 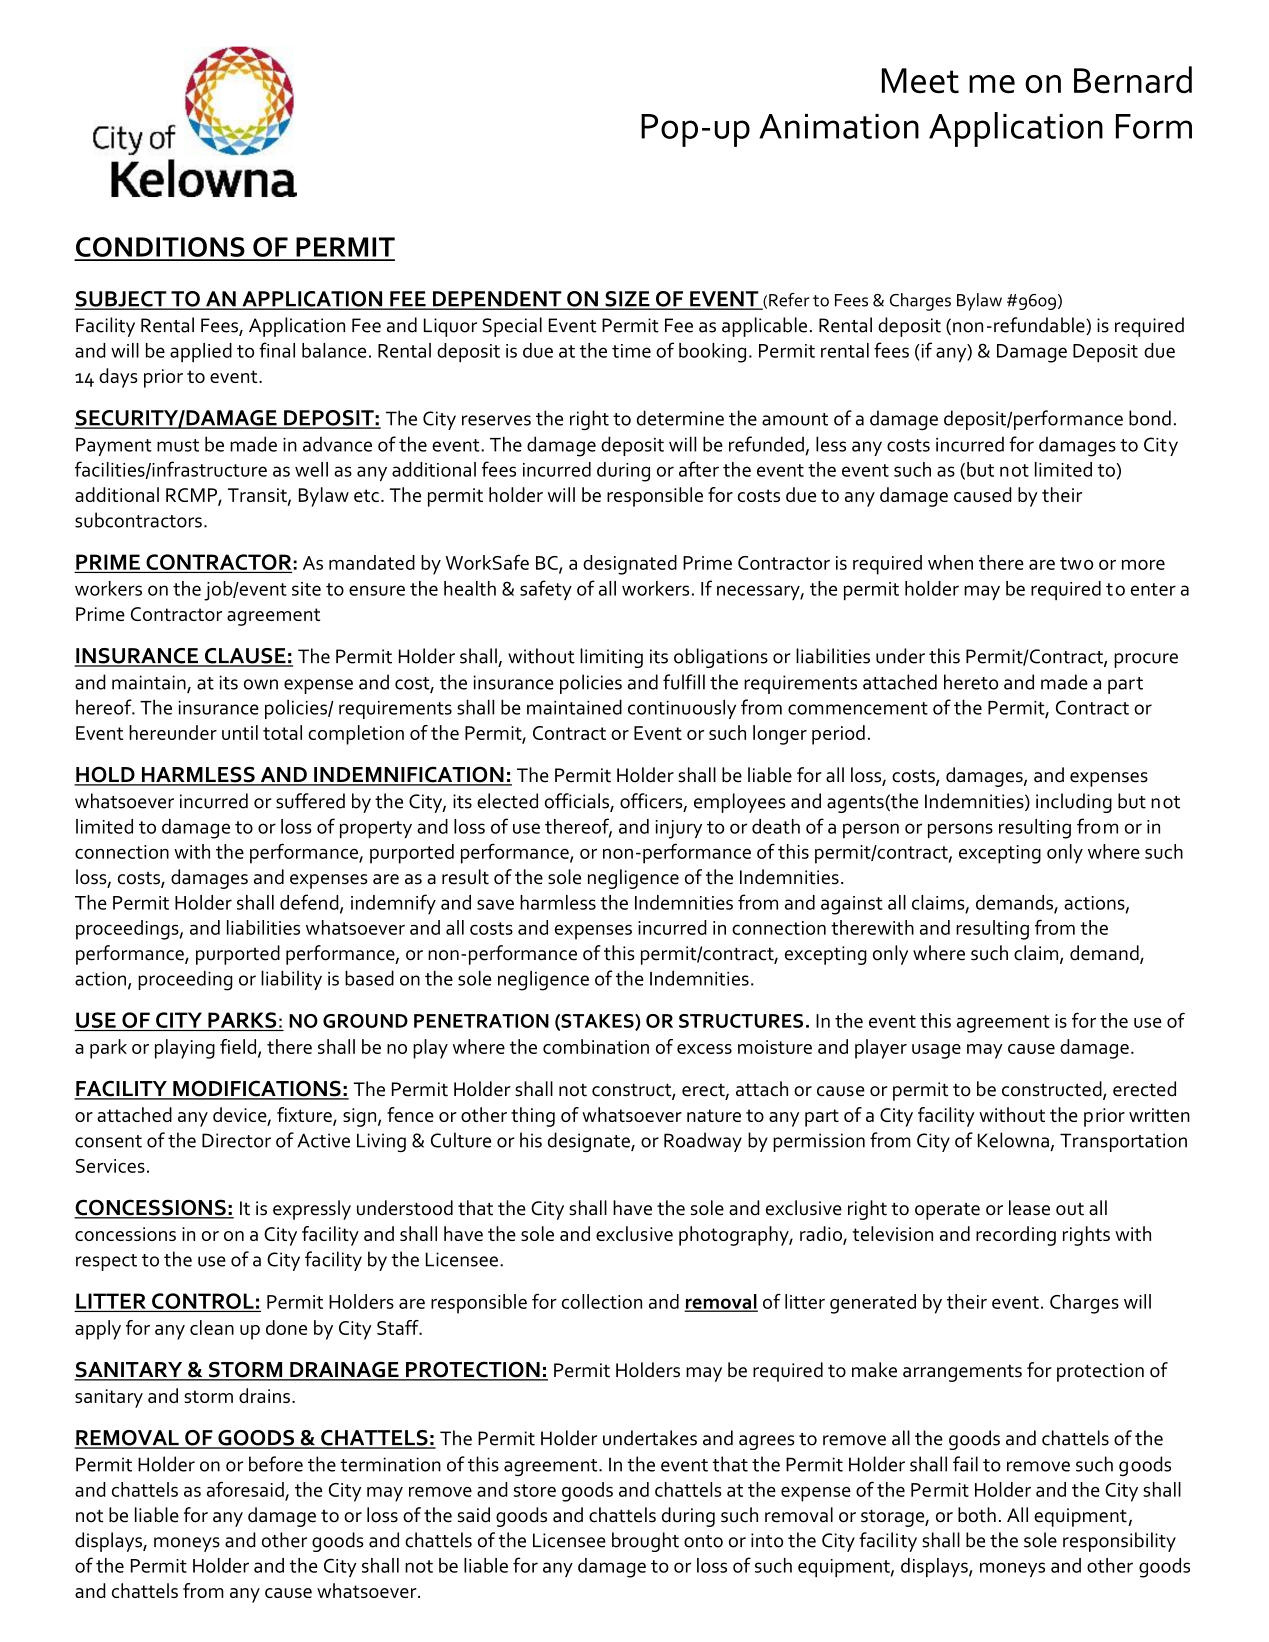 What do you see at coordinates (1133, 79) in the page?
I see `Bernard` at bounding box center [1133, 79].
